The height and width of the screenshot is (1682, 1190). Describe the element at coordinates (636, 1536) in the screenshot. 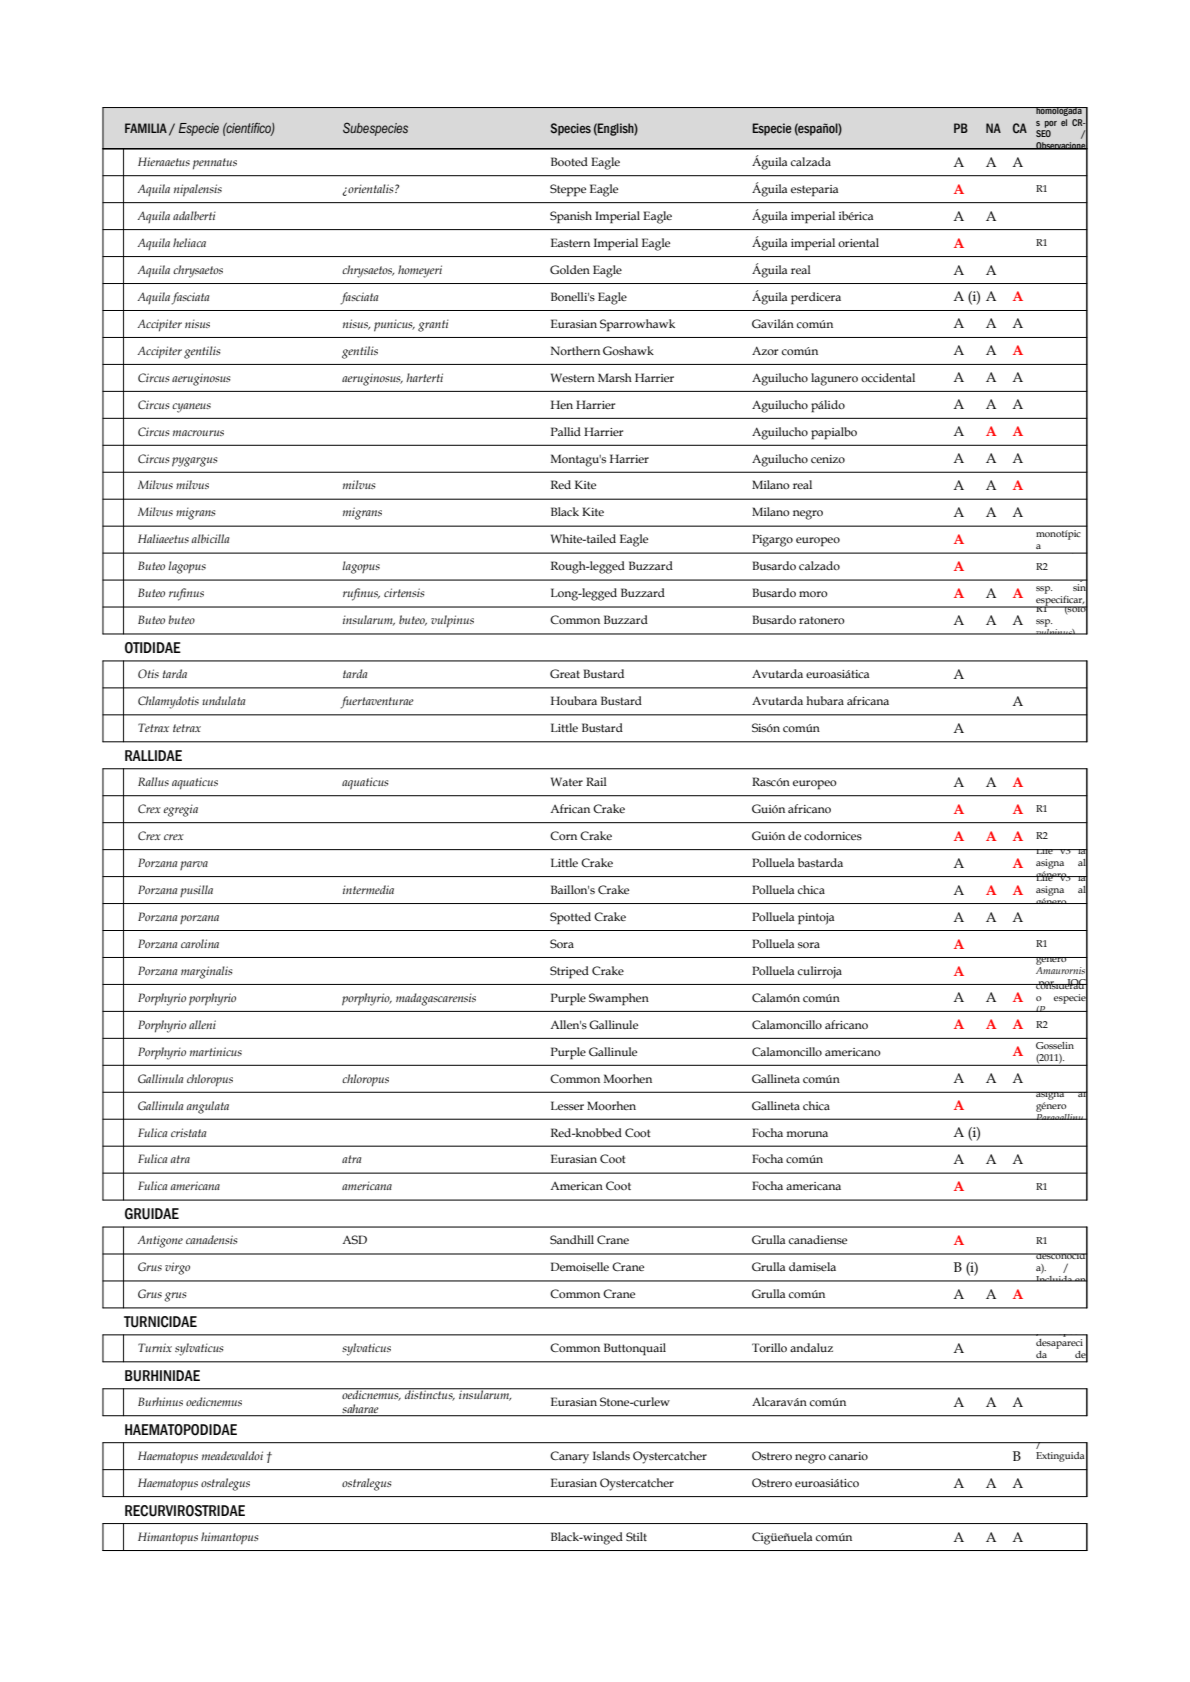

I see `Stilt` at that location.
